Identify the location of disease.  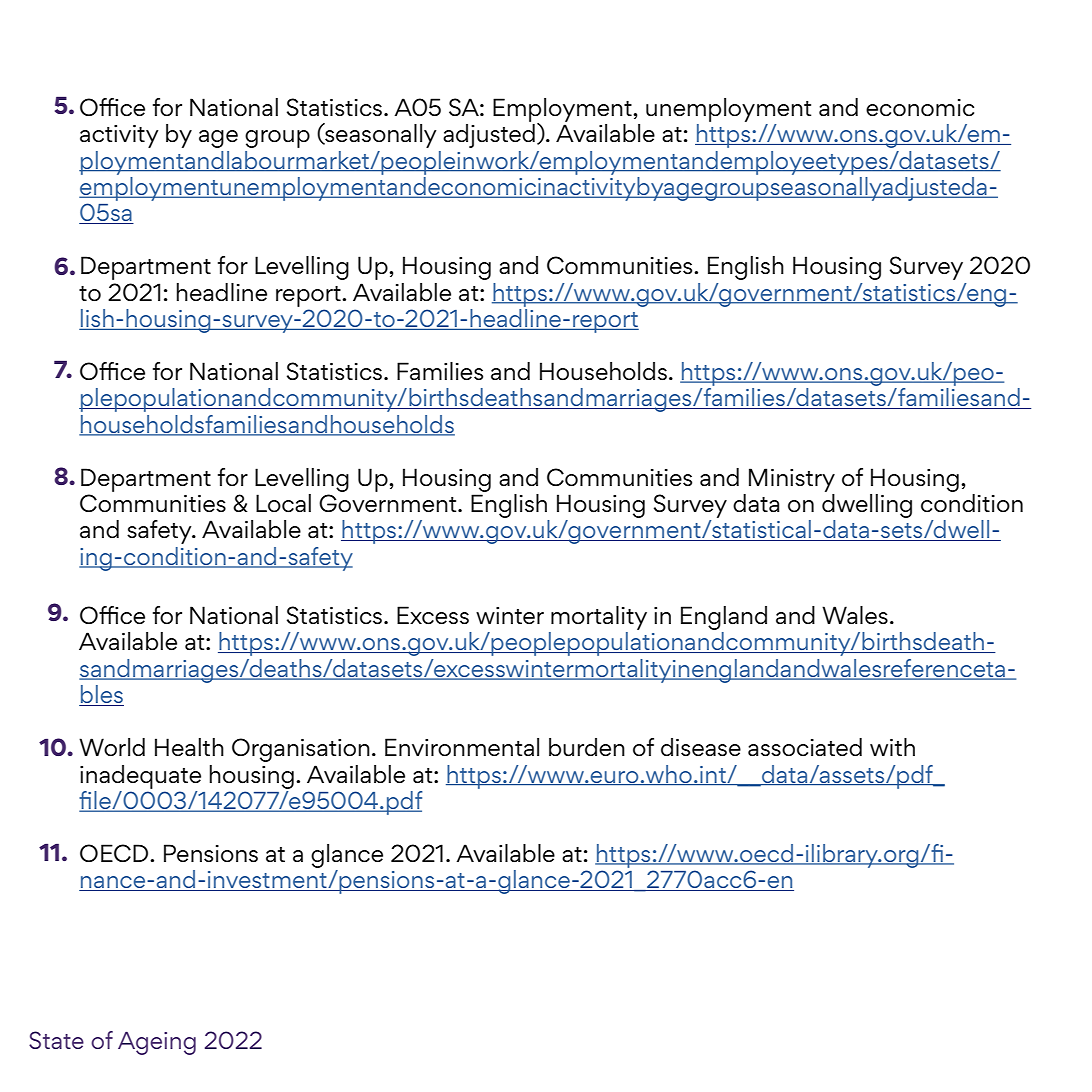
(701, 747).
